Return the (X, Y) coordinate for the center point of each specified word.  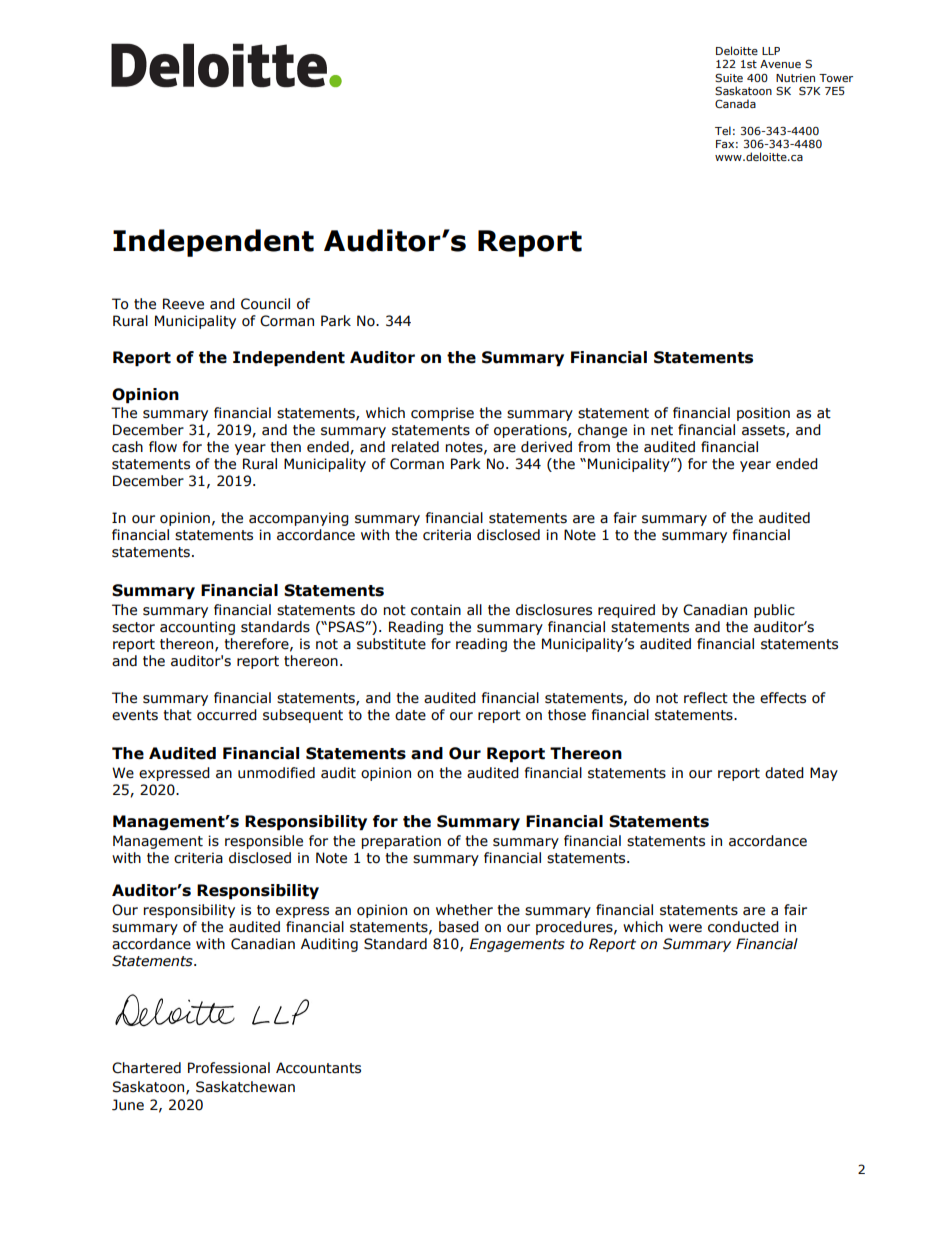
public (774, 611)
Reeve (183, 304)
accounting (197, 628)
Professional (229, 1068)
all (474, 609)
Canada (735, 103)
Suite (729, 77)
